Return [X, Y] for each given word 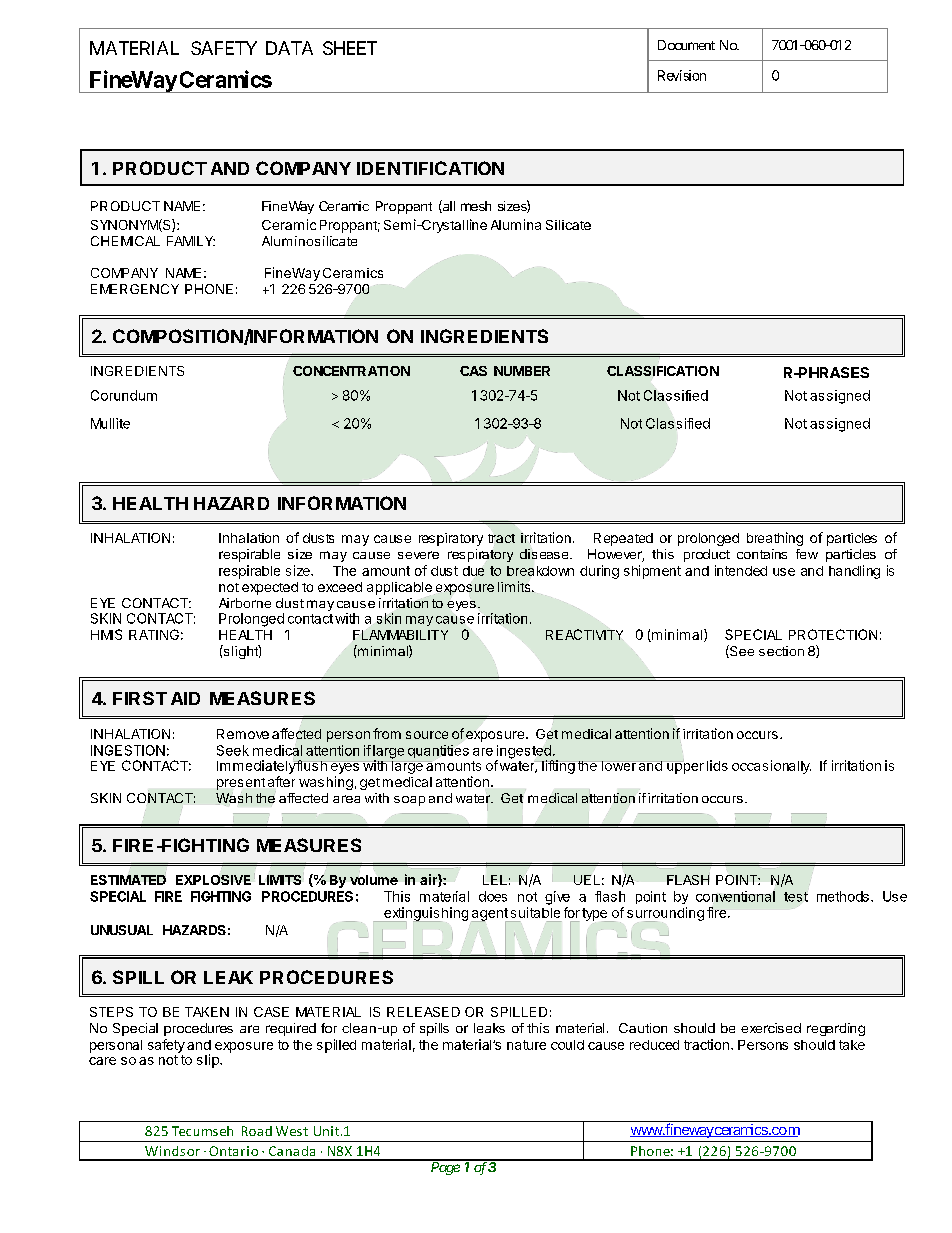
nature [526, 1045]
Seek [233, 750]
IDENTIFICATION [430, 168]
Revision [682, 75]
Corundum [124, 395]
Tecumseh [202, 1131]
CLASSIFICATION [663, 372]
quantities [438, 751]
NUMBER [522, 371]
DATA [289, 48]
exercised [771, 1028]
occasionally [771, 767]
